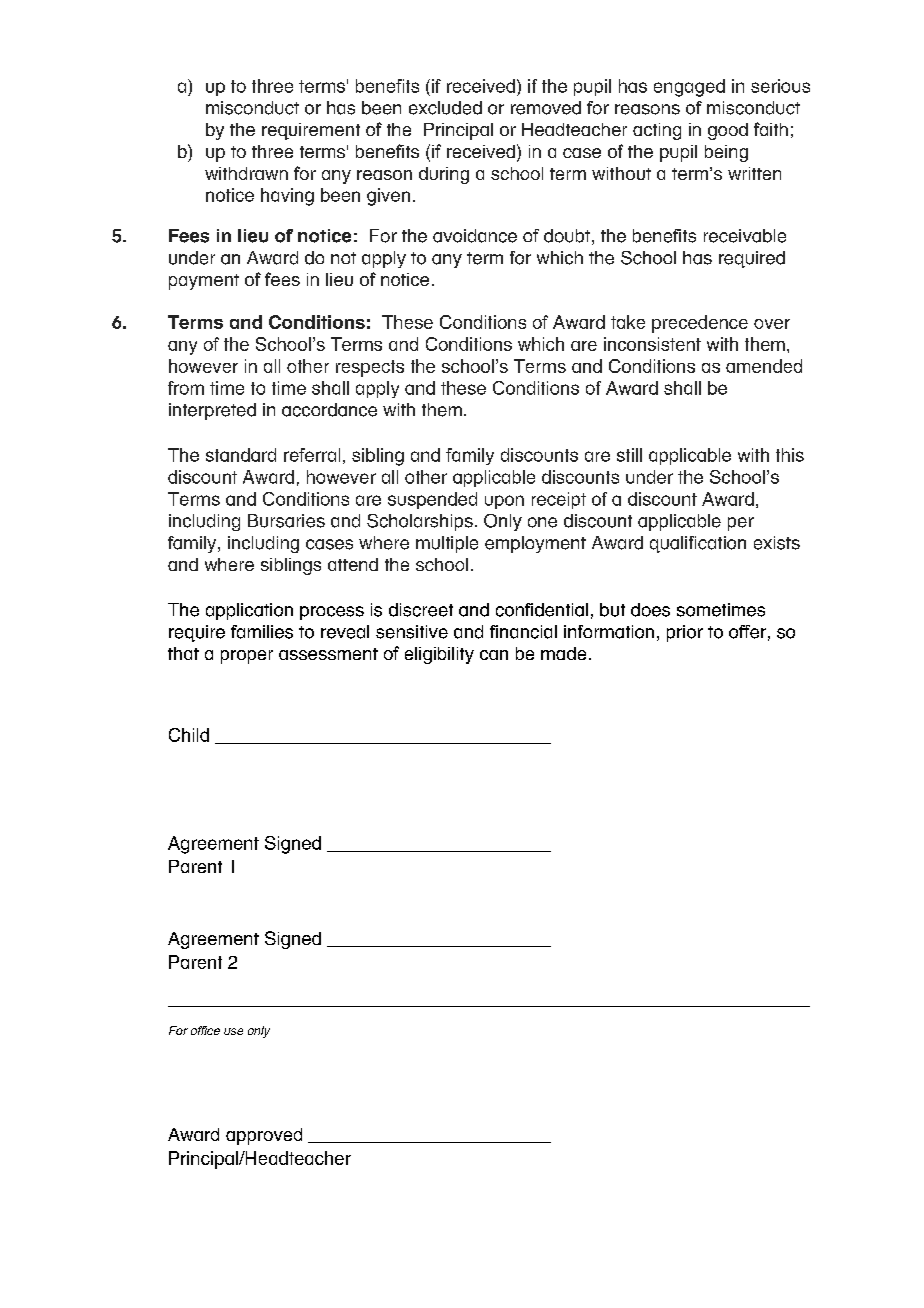 This document has width=924, height=1308. What do you see at coordinates (249, 611) in the document?
I see `application` at bounding box center [249, 611].
